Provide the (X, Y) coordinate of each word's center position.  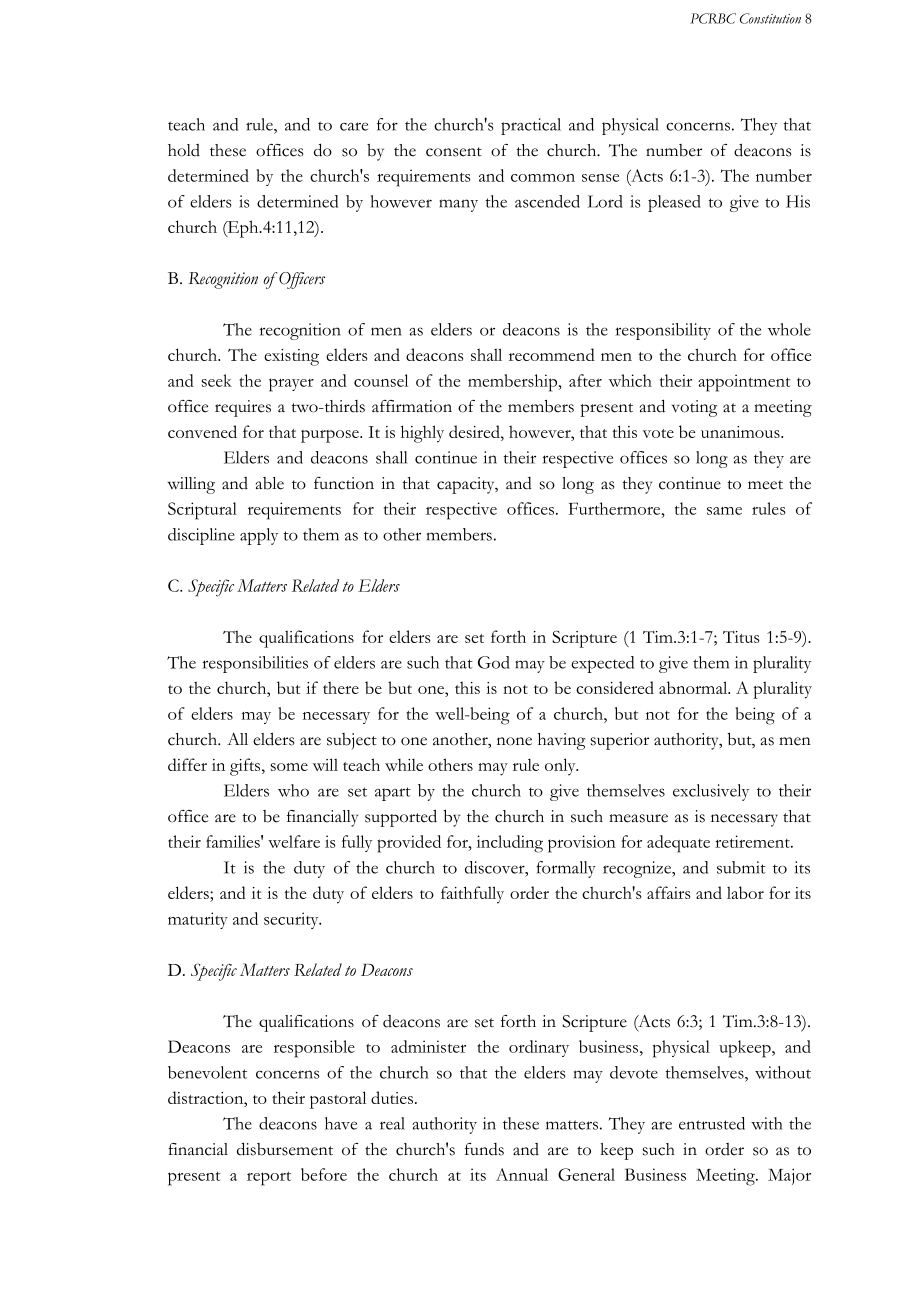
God (494, 662)
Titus (741, 637)
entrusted (712, 1123)
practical (531, 126)
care (354, 126)
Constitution (770, 18)
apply (259, 536)
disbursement (285, 1149)
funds (484, 1149)
